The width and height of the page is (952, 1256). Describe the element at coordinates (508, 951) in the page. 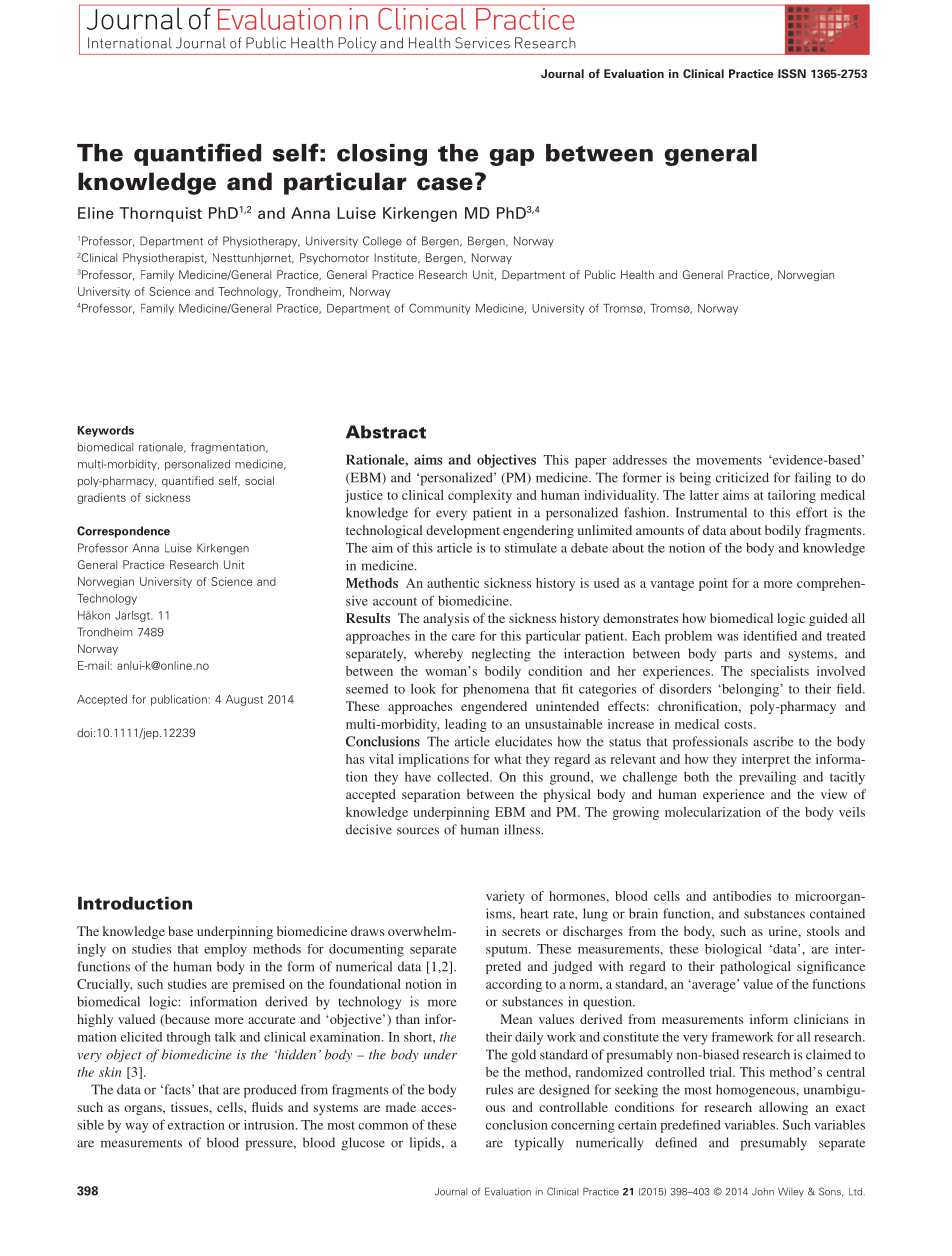

I see `sputum` at that location.
